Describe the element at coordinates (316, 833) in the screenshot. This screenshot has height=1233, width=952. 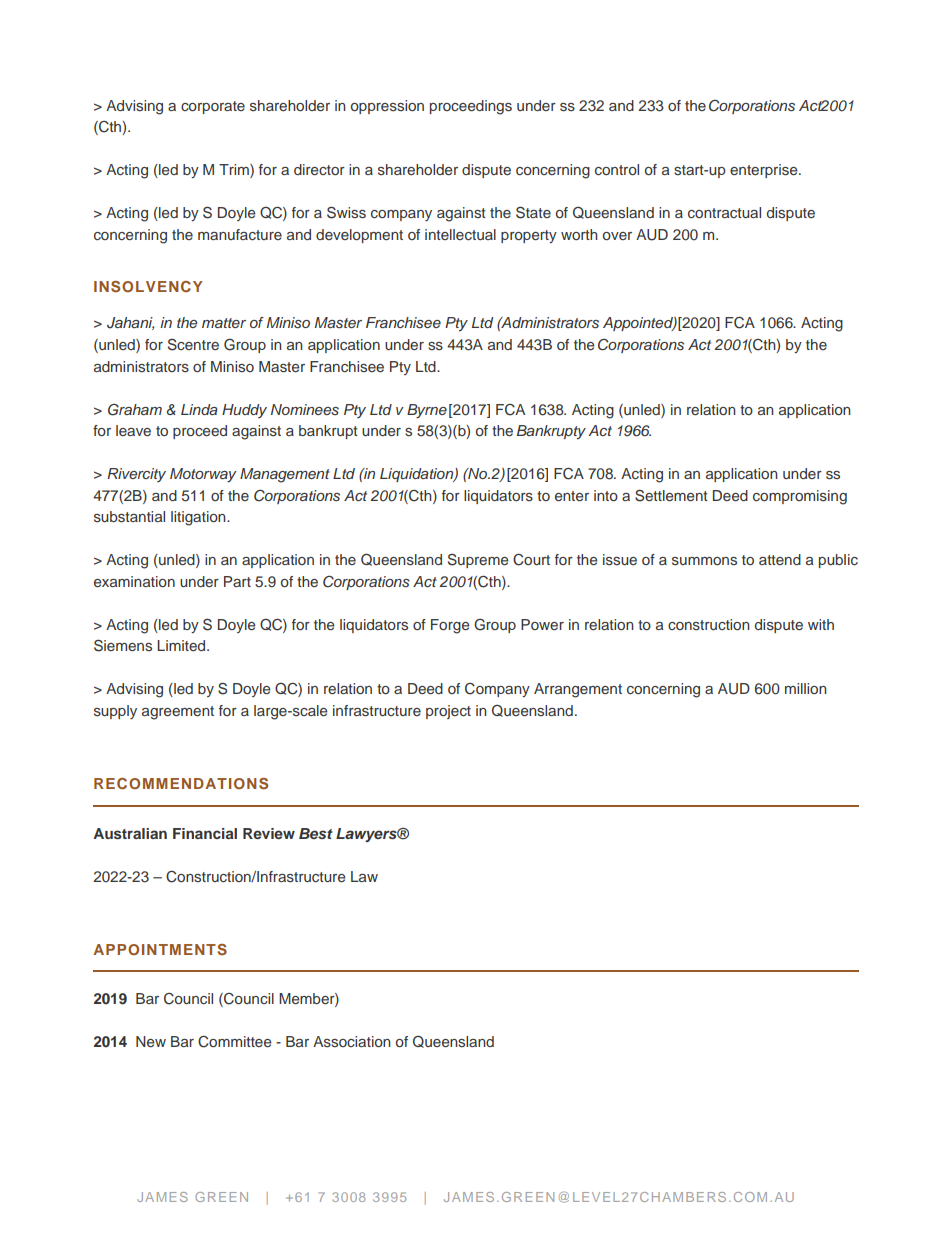
I see `Best` at that location.
